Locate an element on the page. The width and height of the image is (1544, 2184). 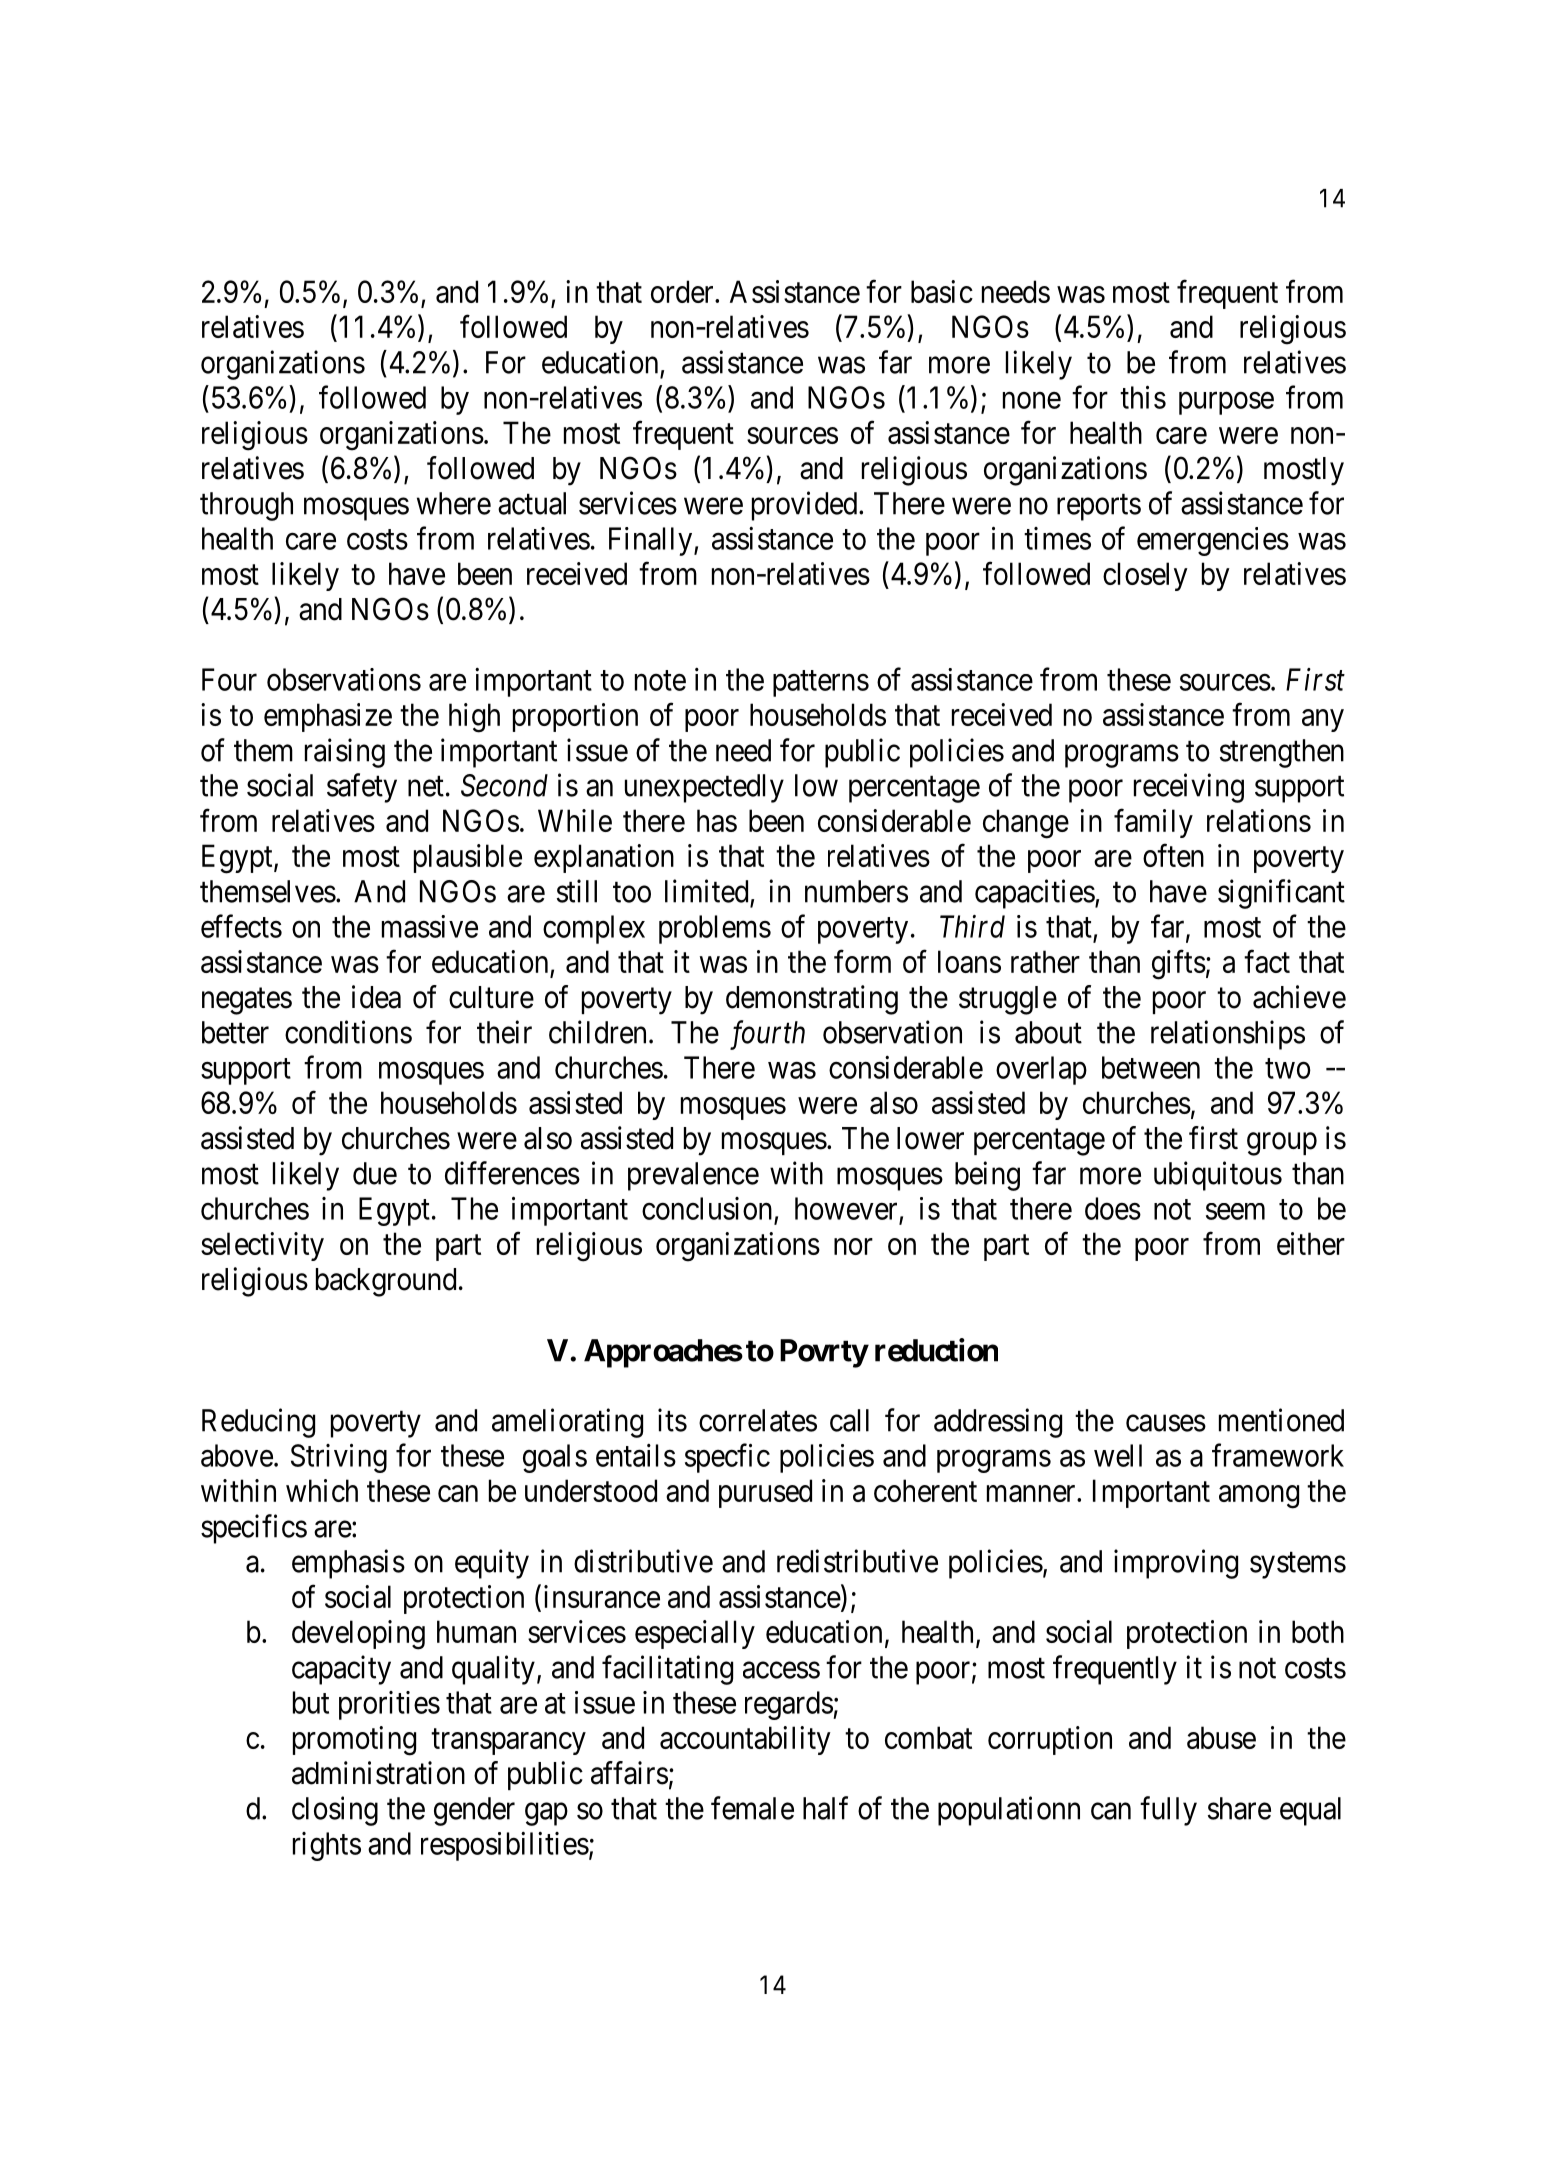
where is located at coordinates (454, 503).
